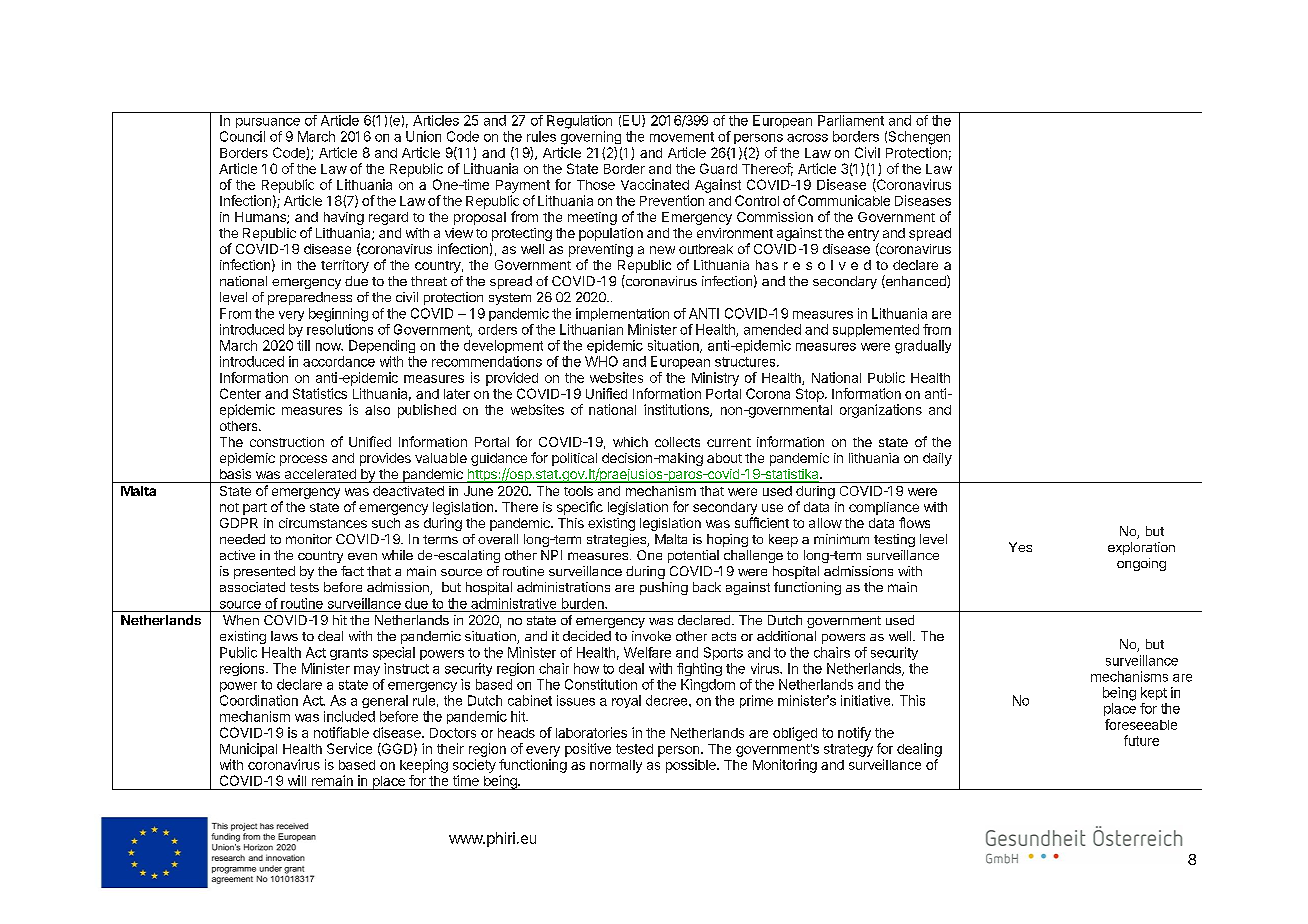 This image has height=924, width=1308. I want to click on entry, so click(863, 236).
